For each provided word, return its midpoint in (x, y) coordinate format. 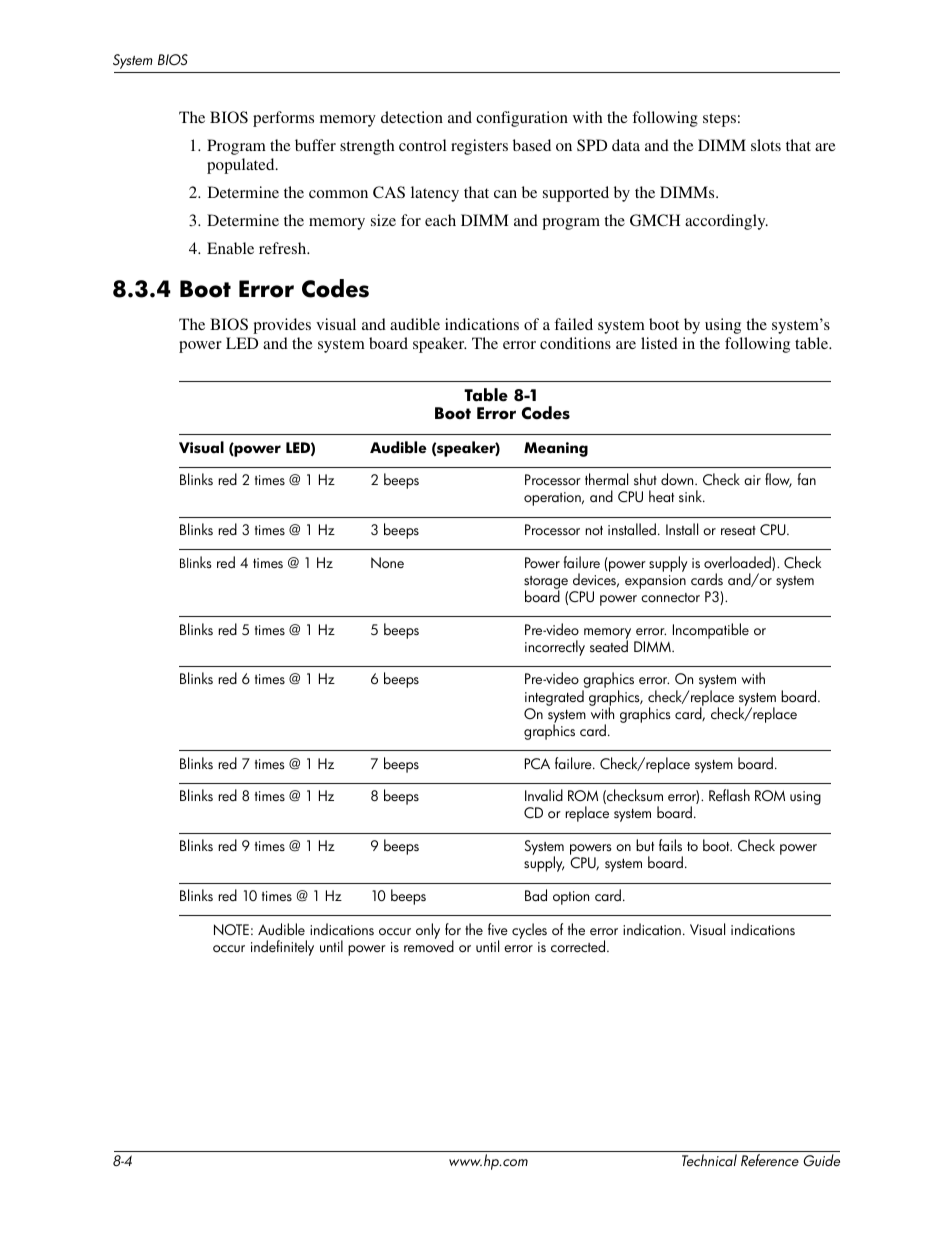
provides (282, 326)
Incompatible (711, 631)
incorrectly (555, 648)
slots (766, 145)
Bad (536, 895)
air (752, 480)
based (532, 145)
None (387, 563)
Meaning (556, 449)
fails (670, 845)
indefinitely (282, 948)
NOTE (231, 930)
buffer (315, 145)
